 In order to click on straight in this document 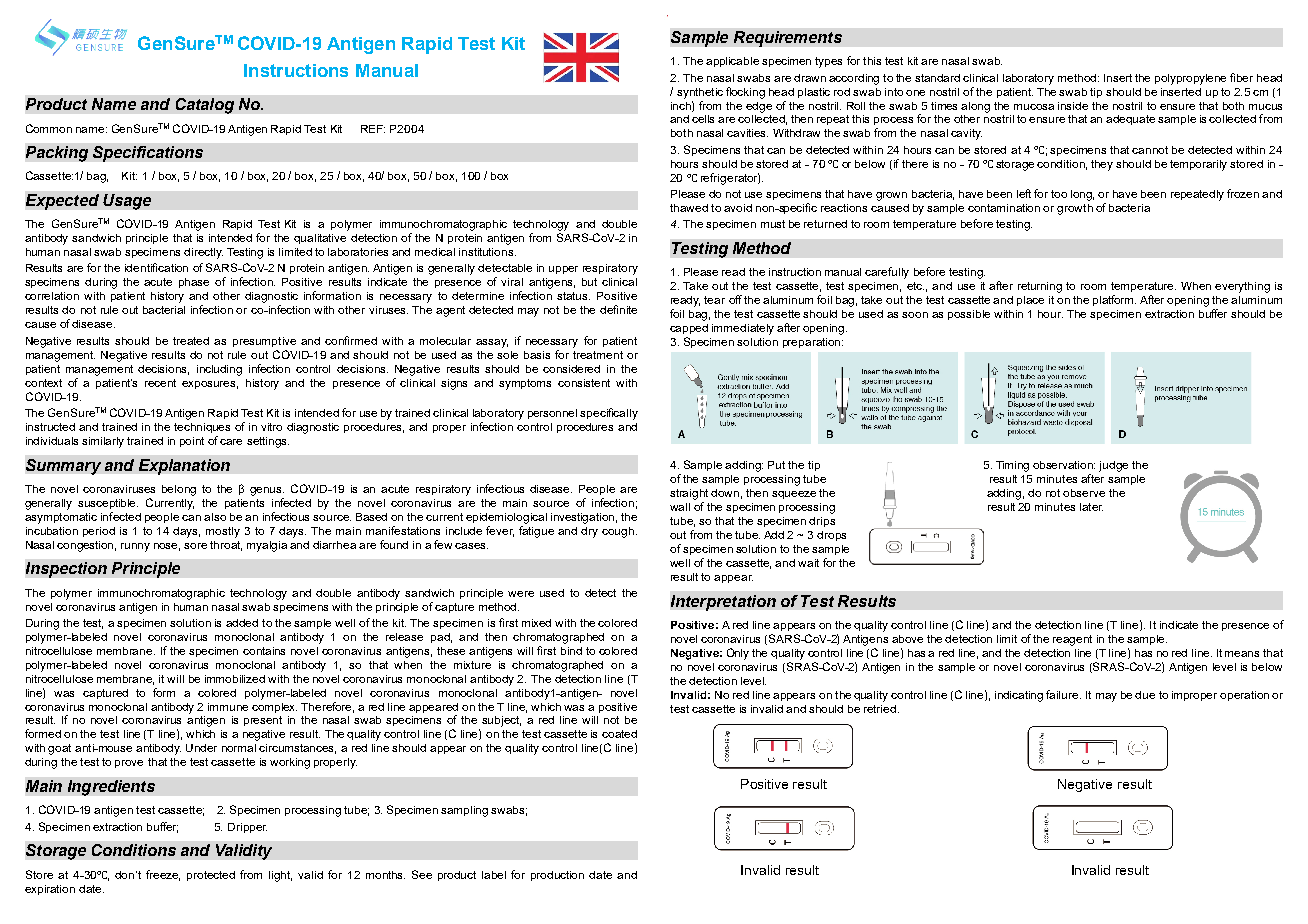, I will do `click(689, 494)`.
